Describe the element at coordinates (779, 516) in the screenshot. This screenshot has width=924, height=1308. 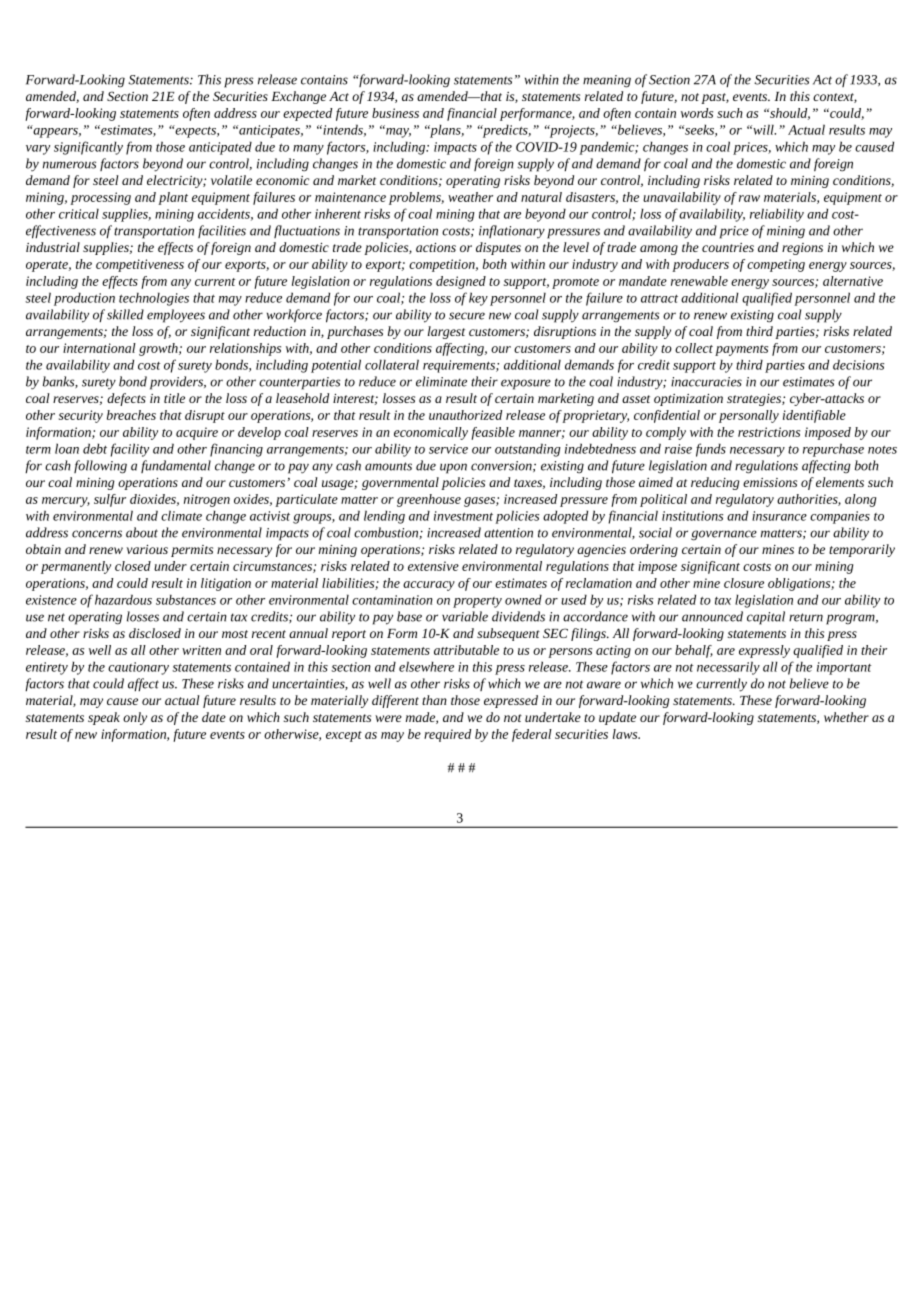
I see `insurance` at that location.
